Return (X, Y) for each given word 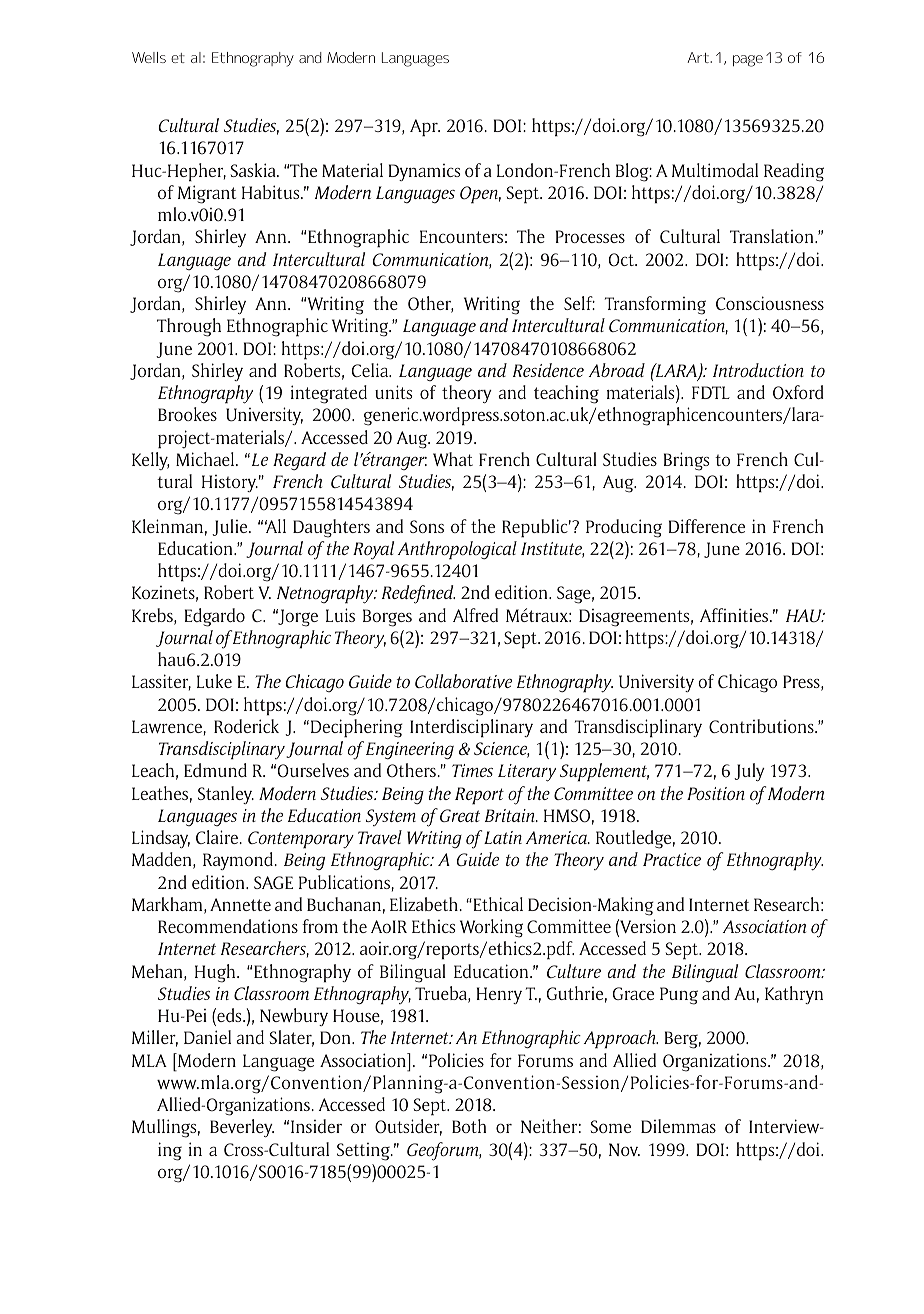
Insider (316, 1126)
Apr (425, 128)
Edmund (215, 770)
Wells (149, 57)
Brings (687, 461)
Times (472, 770)
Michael (206, 459)
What (453, 459)
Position (716, 793)
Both (469, 1126)
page (748, 61)
